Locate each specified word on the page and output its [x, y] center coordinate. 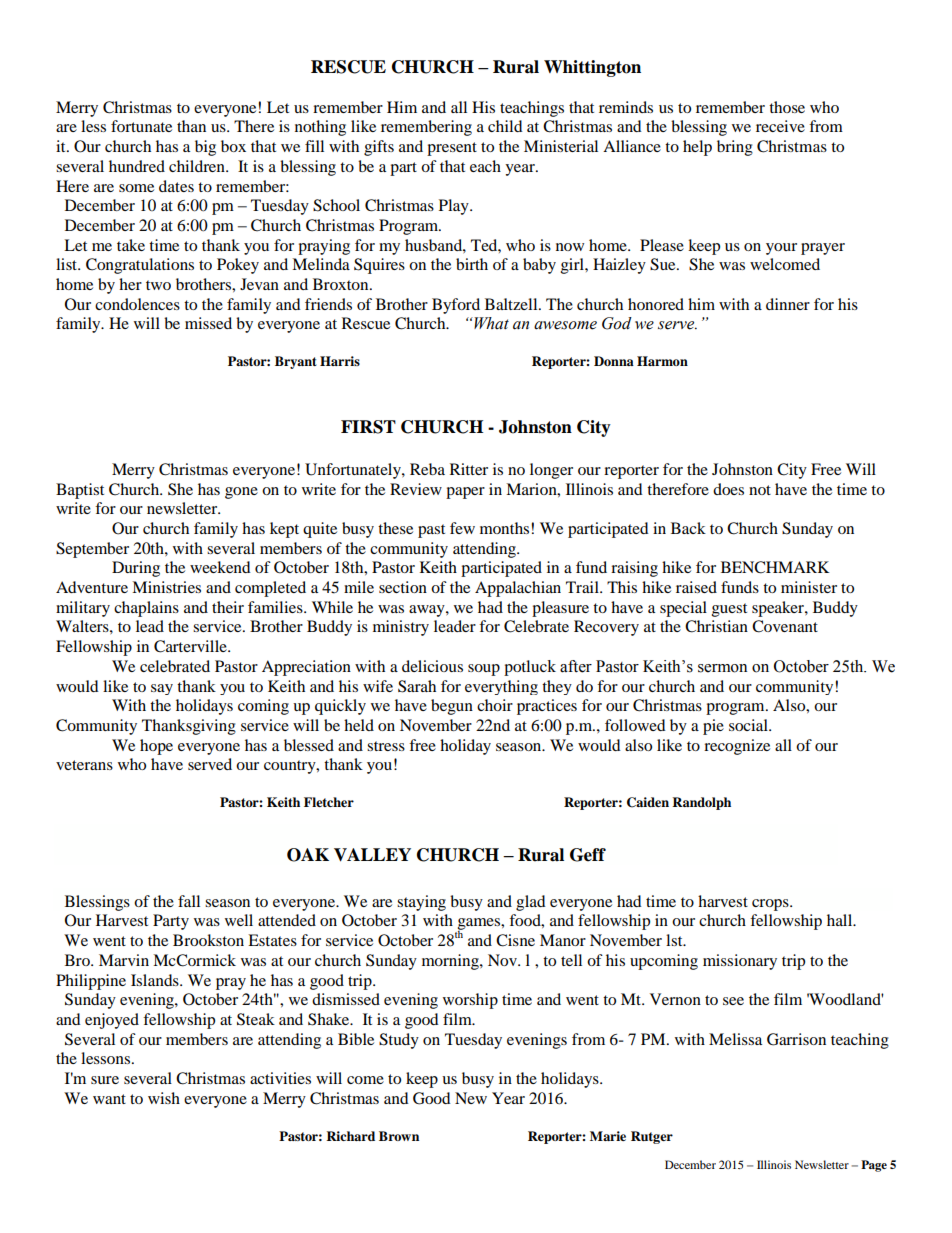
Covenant [785, 626]
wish [164, 1098]
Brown [399, 1136]
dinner [788, 304]
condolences [137, 304]
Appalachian [518, 589]
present [452, 149]
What [490, 323]
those [787, 107]
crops [771, 905]
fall [189, 901]
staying [421, 903]
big [205, 148]
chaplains [146, 609]
